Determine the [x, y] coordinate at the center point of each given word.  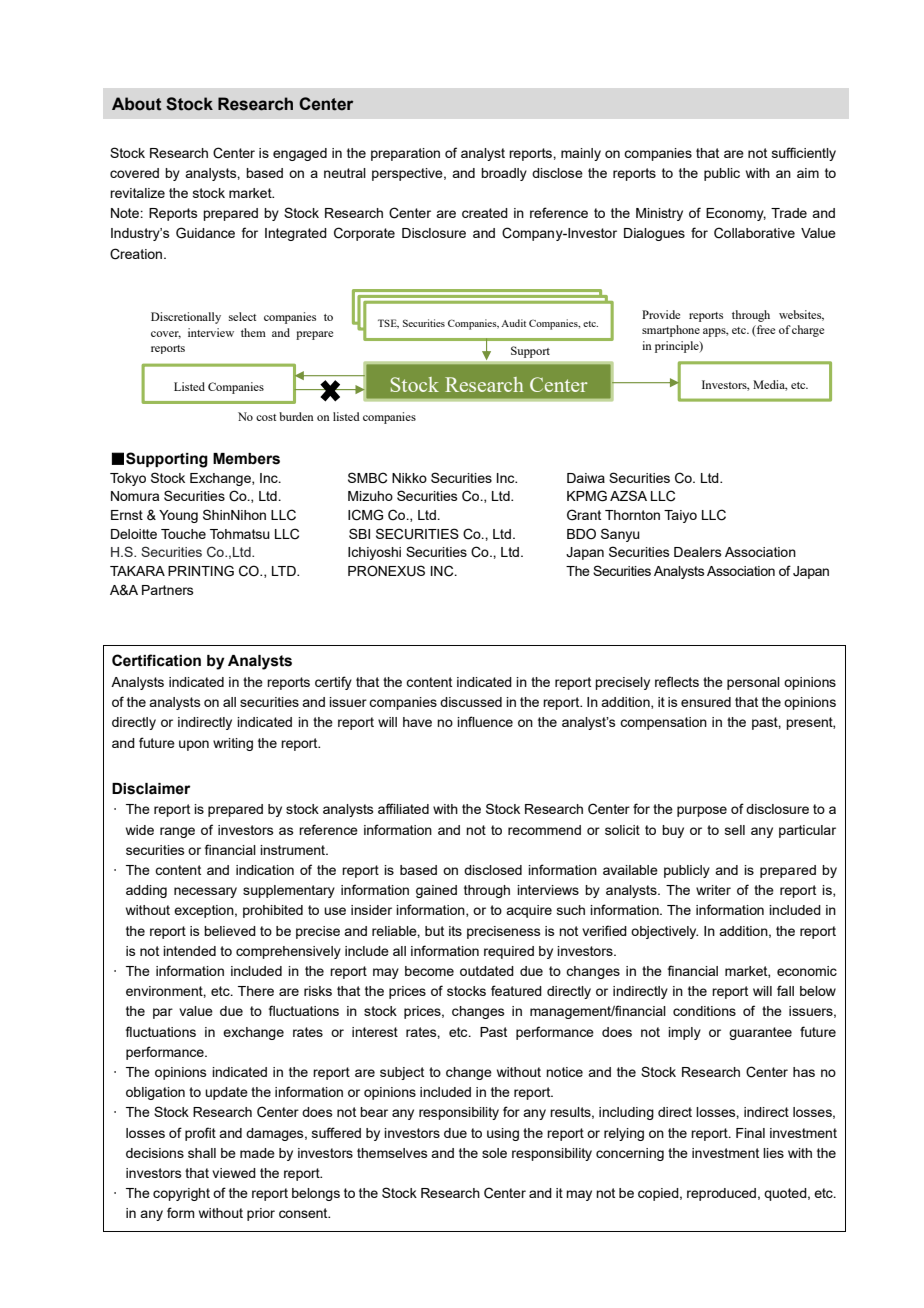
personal [753, 683]
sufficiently [804, 154]
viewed [234, 1173]
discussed [471, 702]
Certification [156, 660]
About [136, 104]
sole [494, 1153]
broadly [504, 174]
